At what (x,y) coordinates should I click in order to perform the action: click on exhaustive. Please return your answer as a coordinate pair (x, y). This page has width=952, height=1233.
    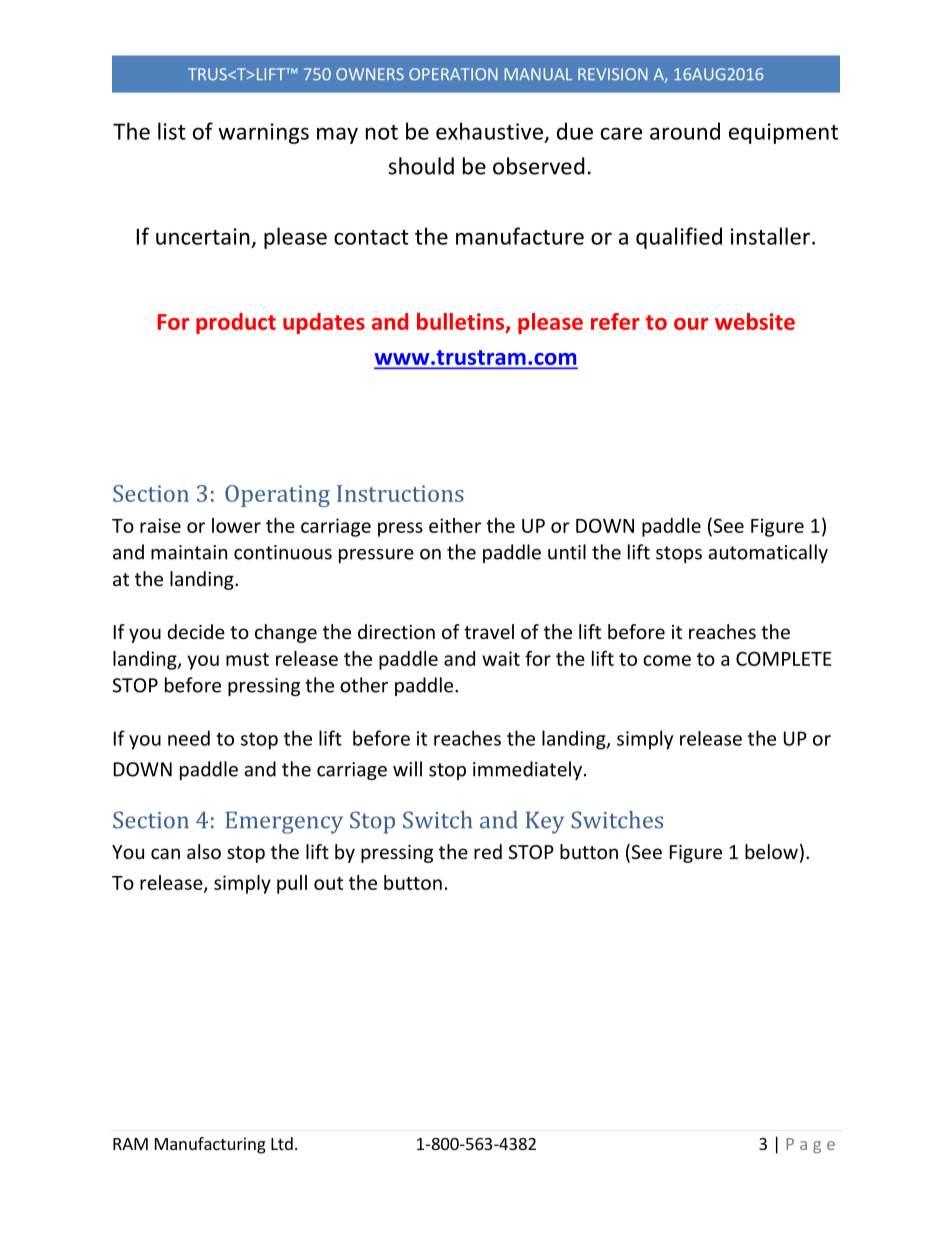
    Looking at the image, I should click on (489, 131).
